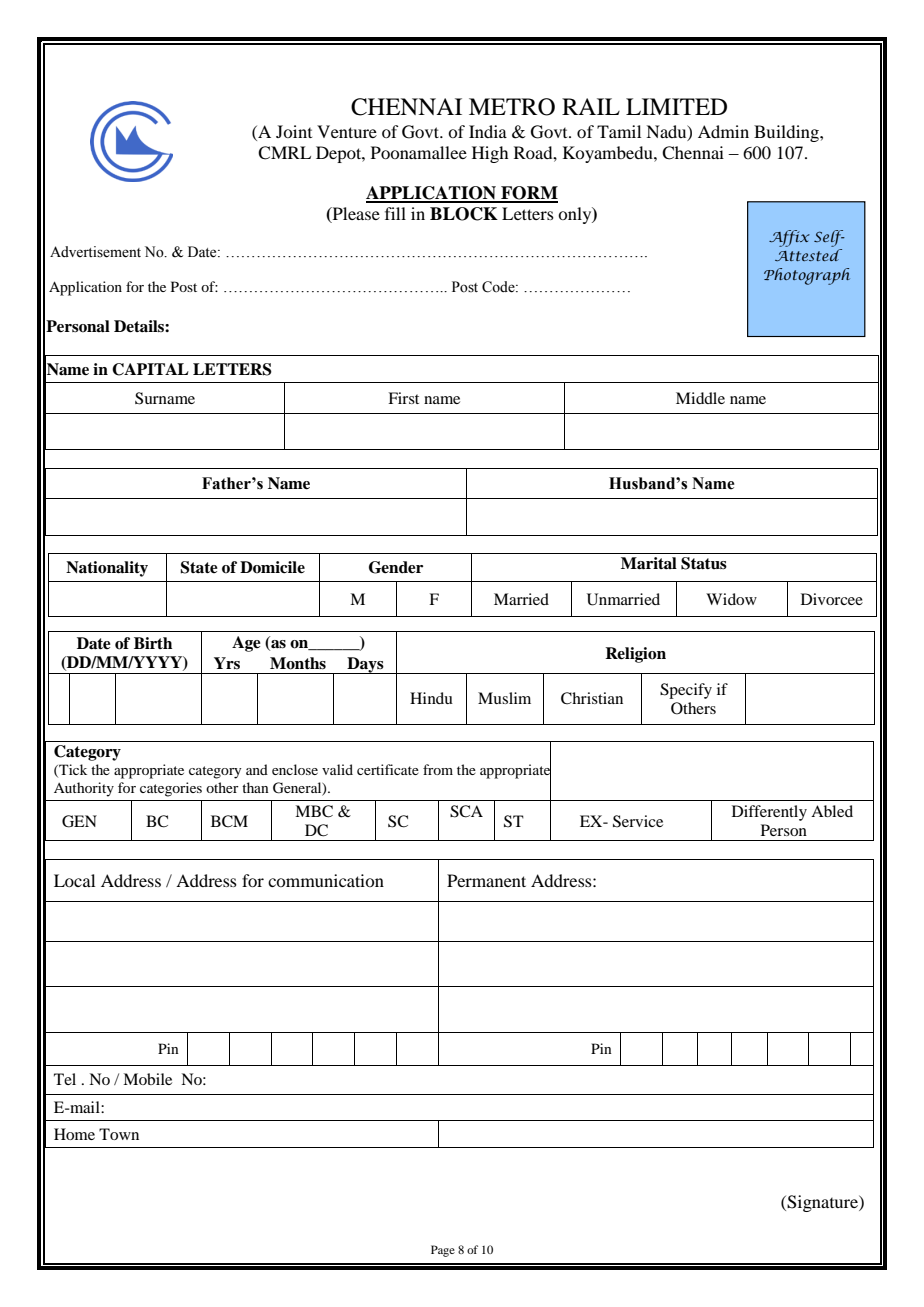  I want to click on Joint, so click(294, 131).
